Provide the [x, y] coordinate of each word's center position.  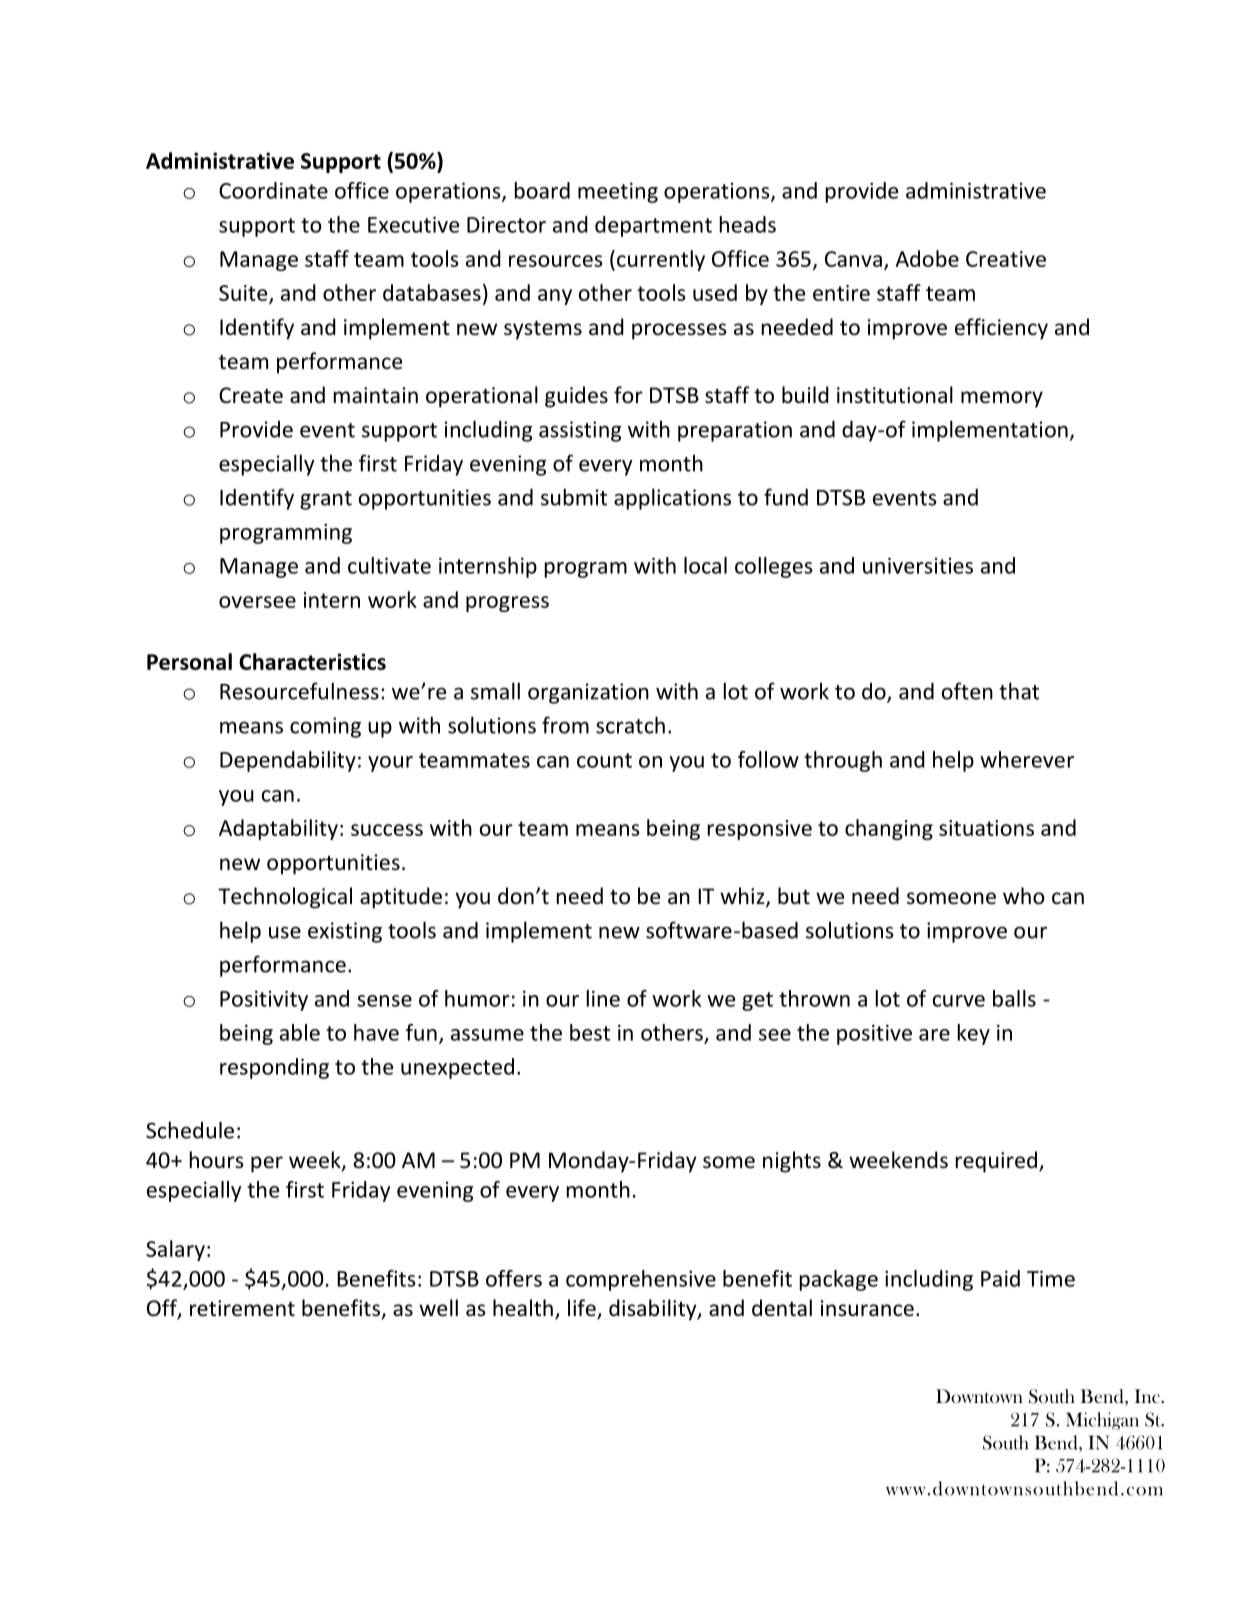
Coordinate [273, 190]
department [653, 226]
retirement [242, 1308]
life [583, 1309]
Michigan [1102, 1421]
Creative [1006, 259]
